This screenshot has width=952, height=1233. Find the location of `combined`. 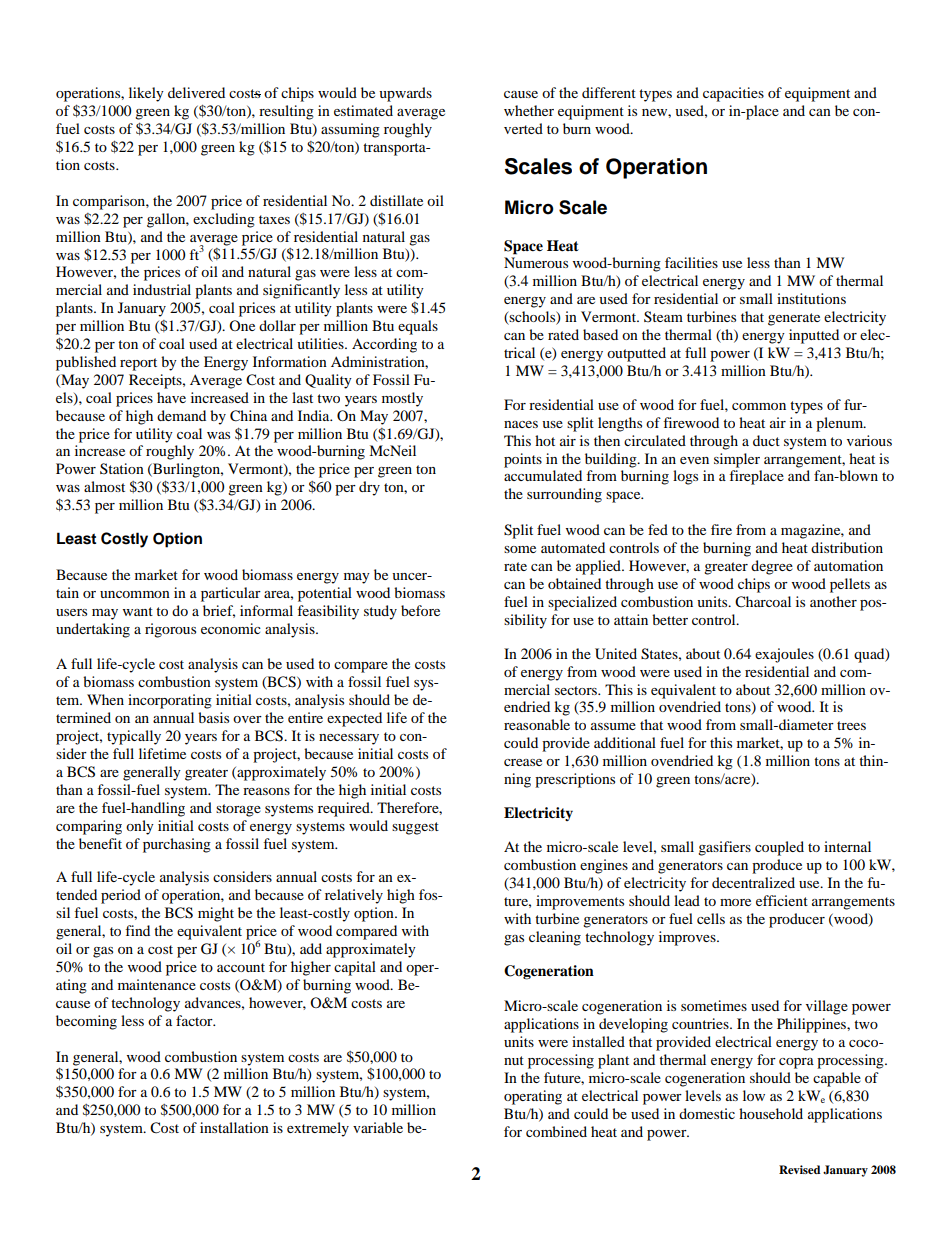

combined is located at coordinates (556, 1131).
